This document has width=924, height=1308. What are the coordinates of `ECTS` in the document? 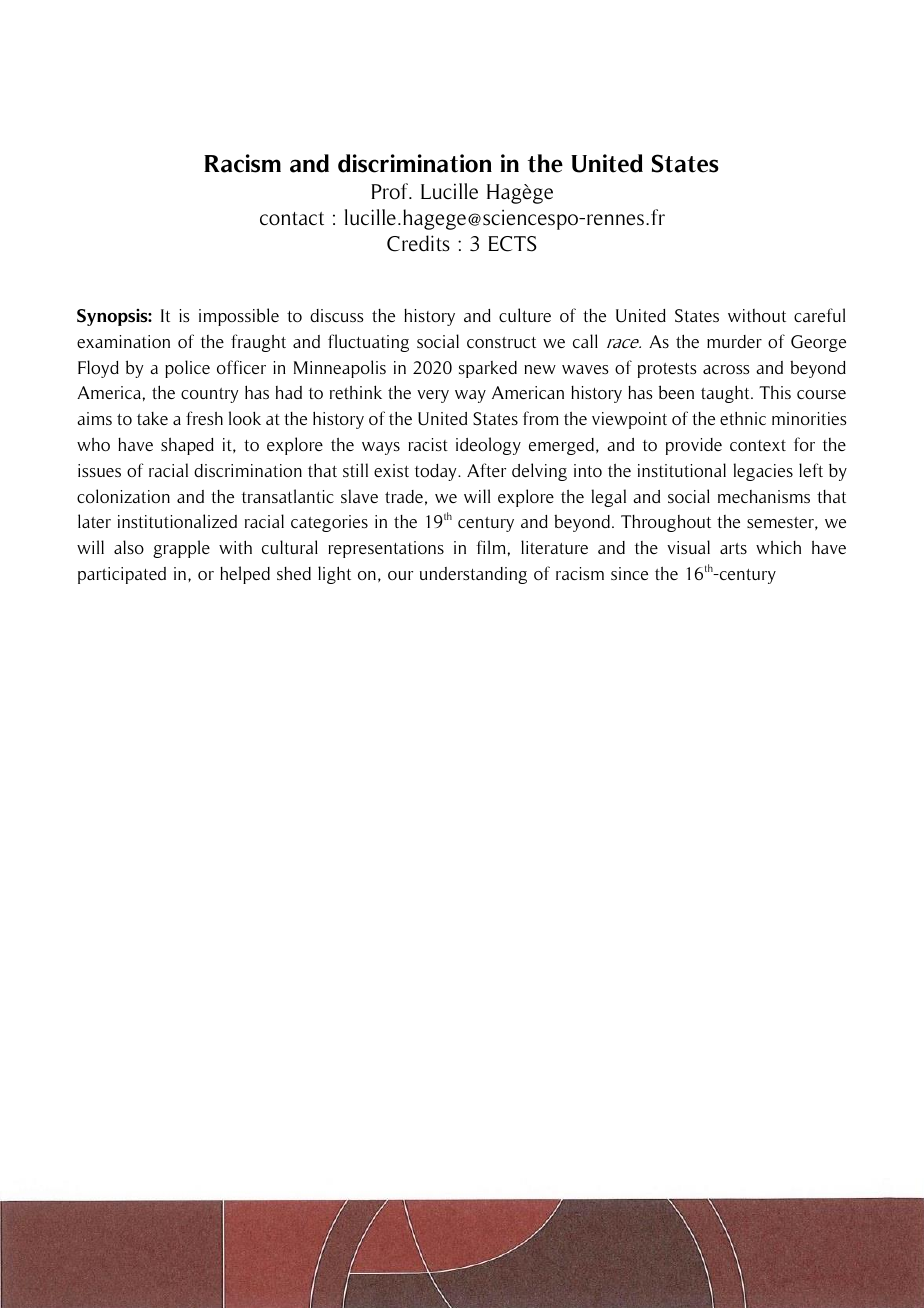 It's located at (512, 244).
